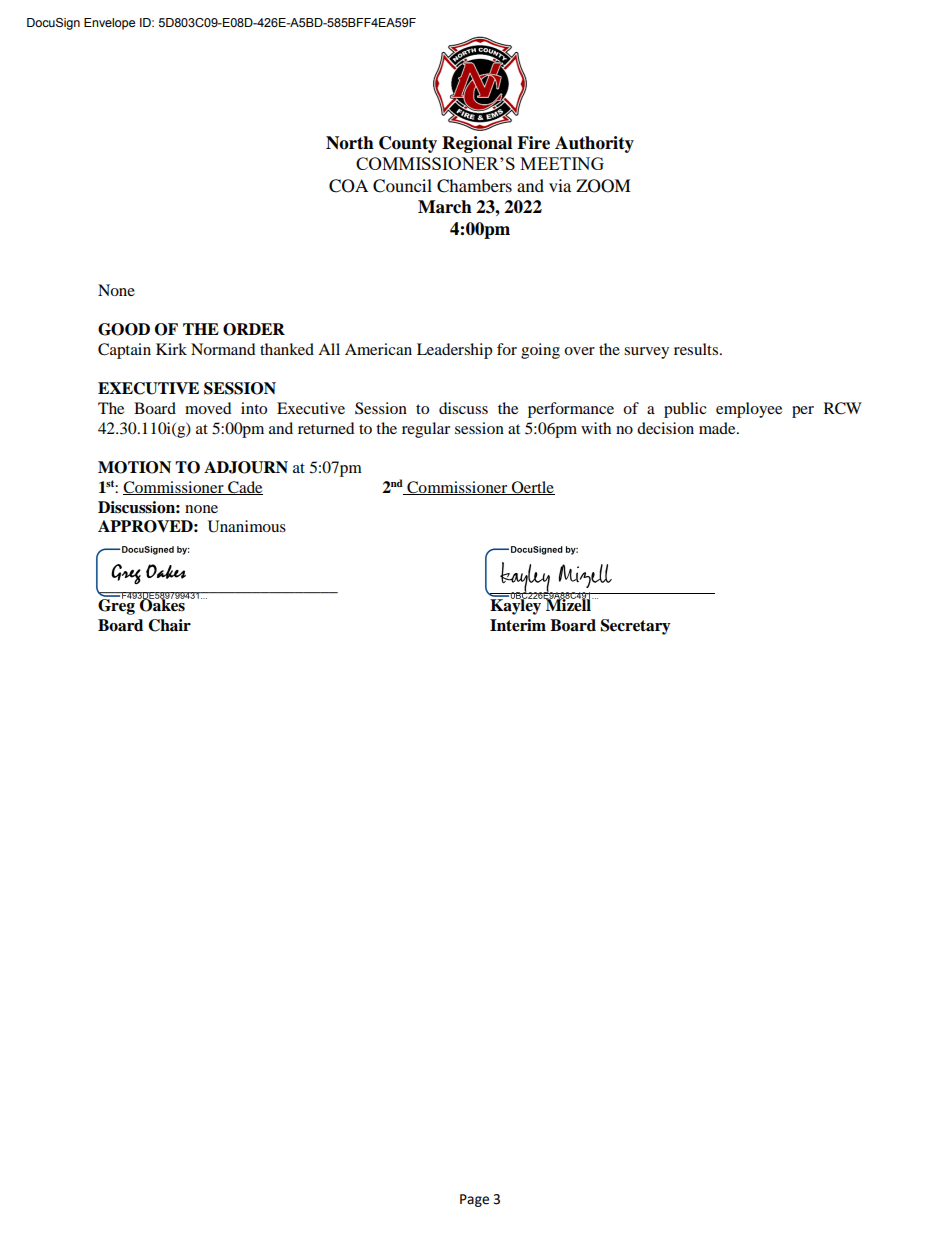 The height and width of the screenshot is (1233, 952). Describe the element at coordinates (603, 186) in the screenshot. I see `ZOOM` at that location.
